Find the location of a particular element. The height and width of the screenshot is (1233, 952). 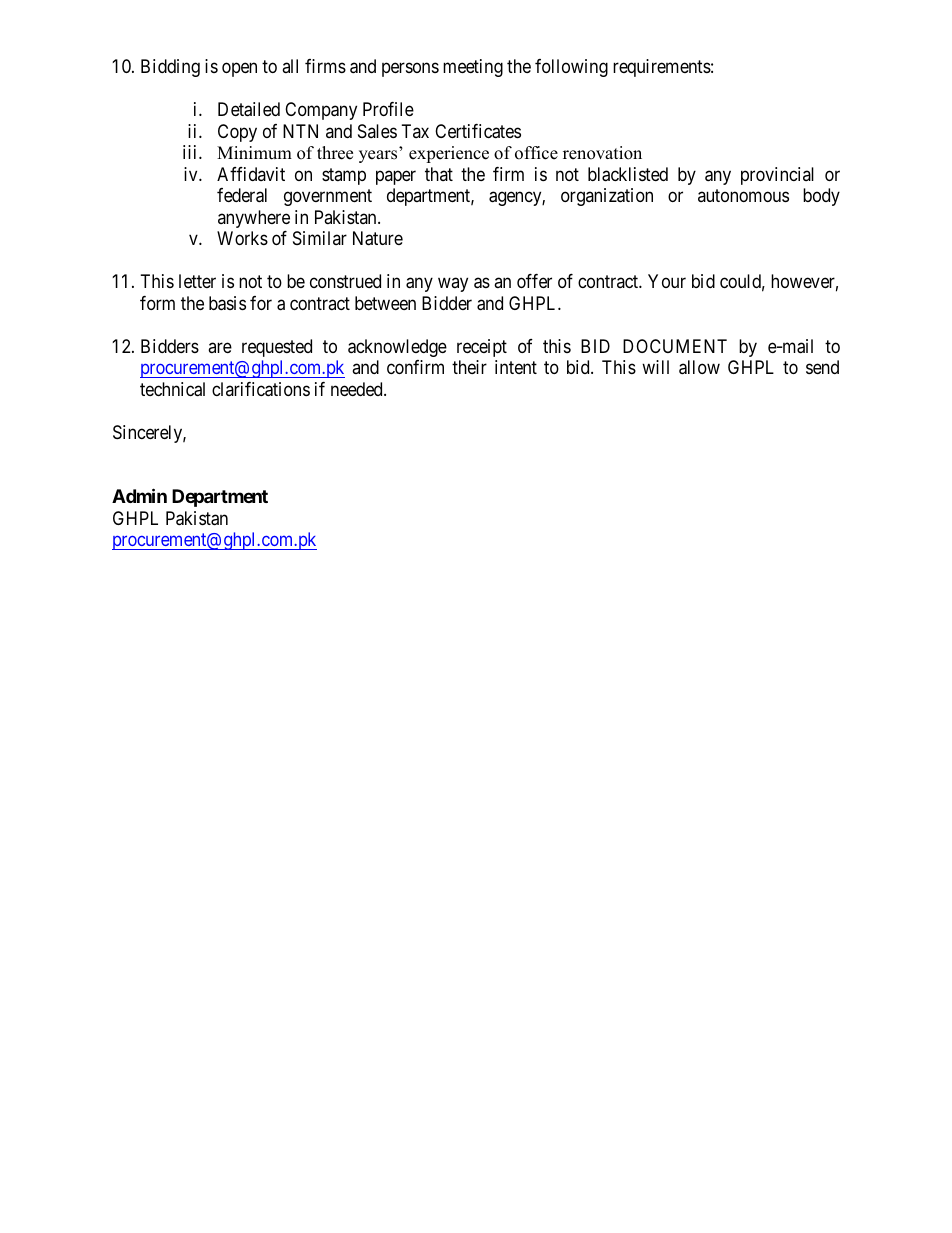

meeting is located at coordinates (473, 68).
